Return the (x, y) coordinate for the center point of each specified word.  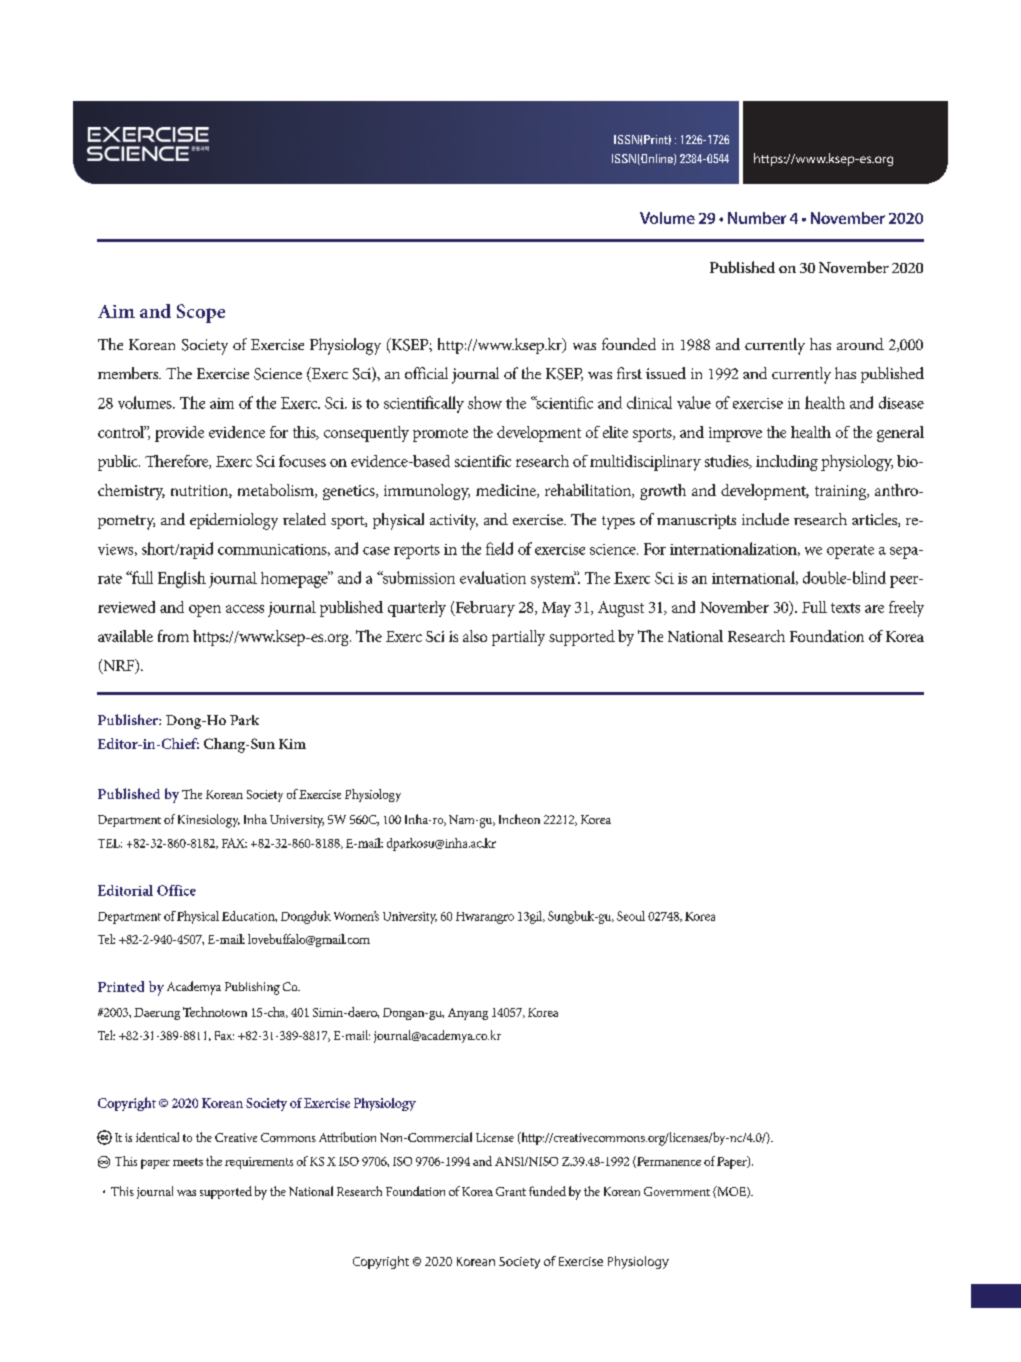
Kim (292, 744)
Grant (511, 1191)
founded (629, 344)
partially (518, 638)
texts (845, 608)
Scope (201, 313)
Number (757, 218)
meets (188, 1162)
